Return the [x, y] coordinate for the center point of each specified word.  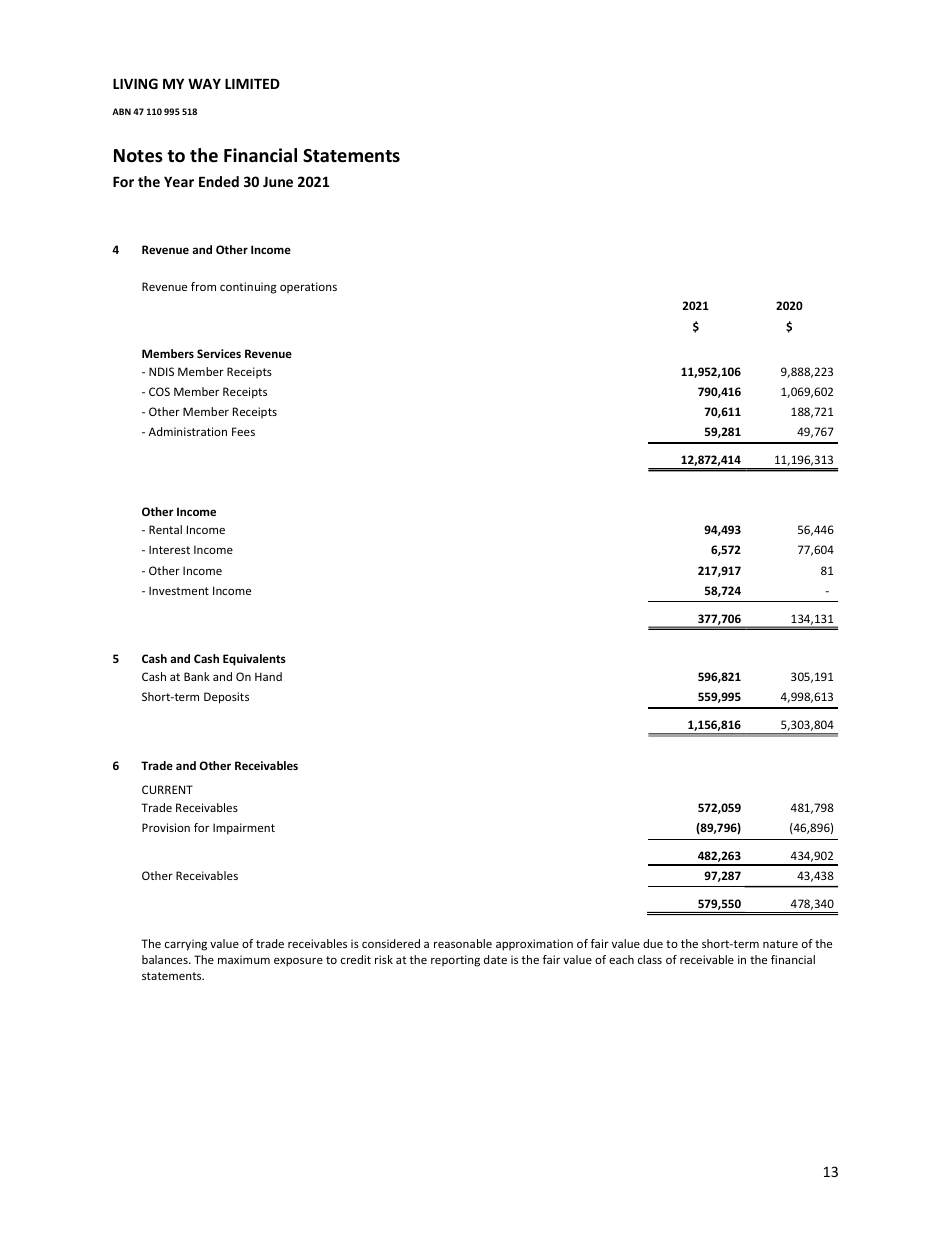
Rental [165, 529]
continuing [248, 288]
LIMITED [252, 83]
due [653, 943]
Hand [268, 676]
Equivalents [254, 660]
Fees [243, 431]
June [278, 181]
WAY [204, 83]
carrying [186, 945]
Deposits [226, 698]
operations [308, 287]
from [203, 286]
